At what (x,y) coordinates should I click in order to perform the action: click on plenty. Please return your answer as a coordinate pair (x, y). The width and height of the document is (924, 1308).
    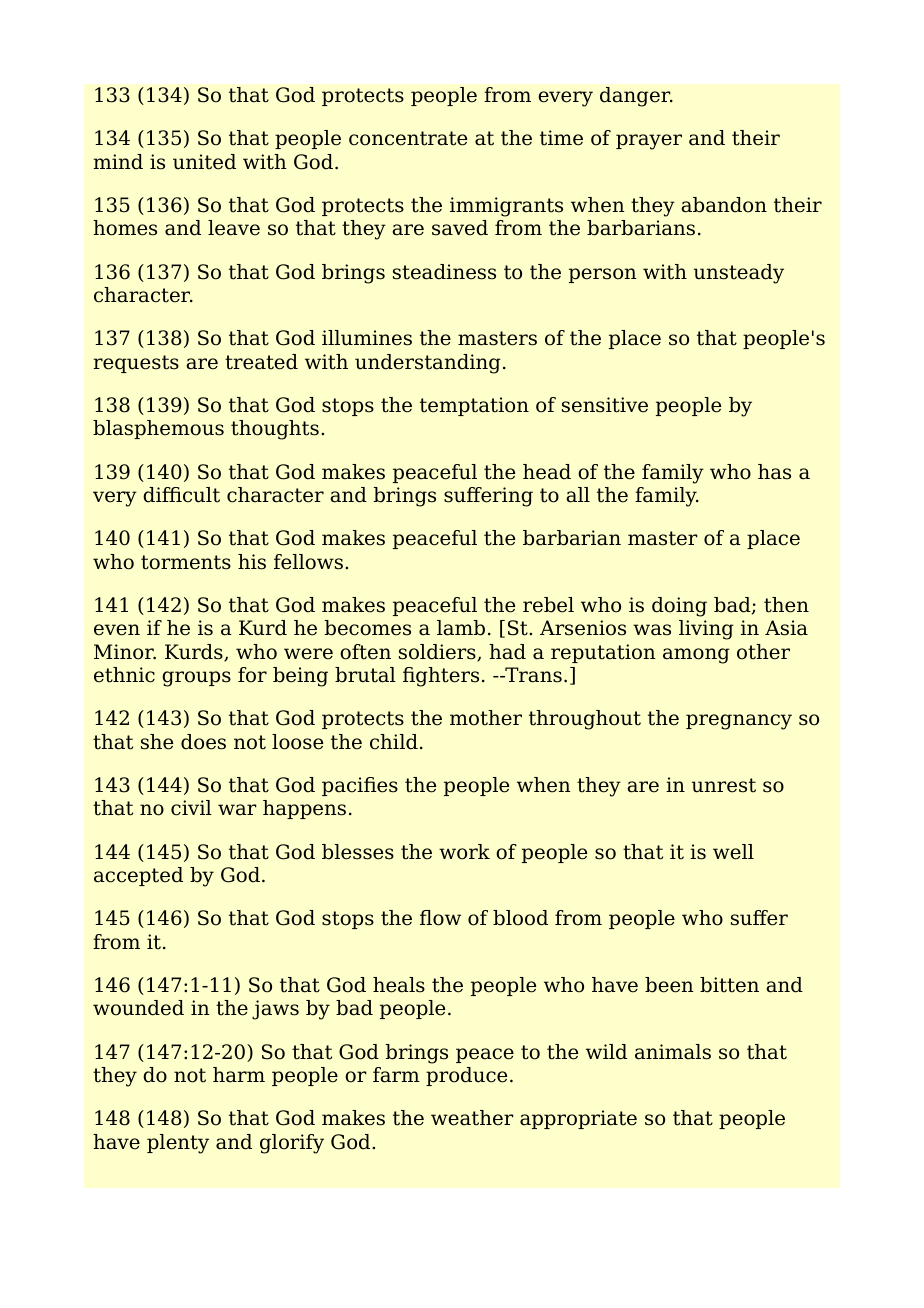
    Looking at the image, I should click on (178, 1144).
